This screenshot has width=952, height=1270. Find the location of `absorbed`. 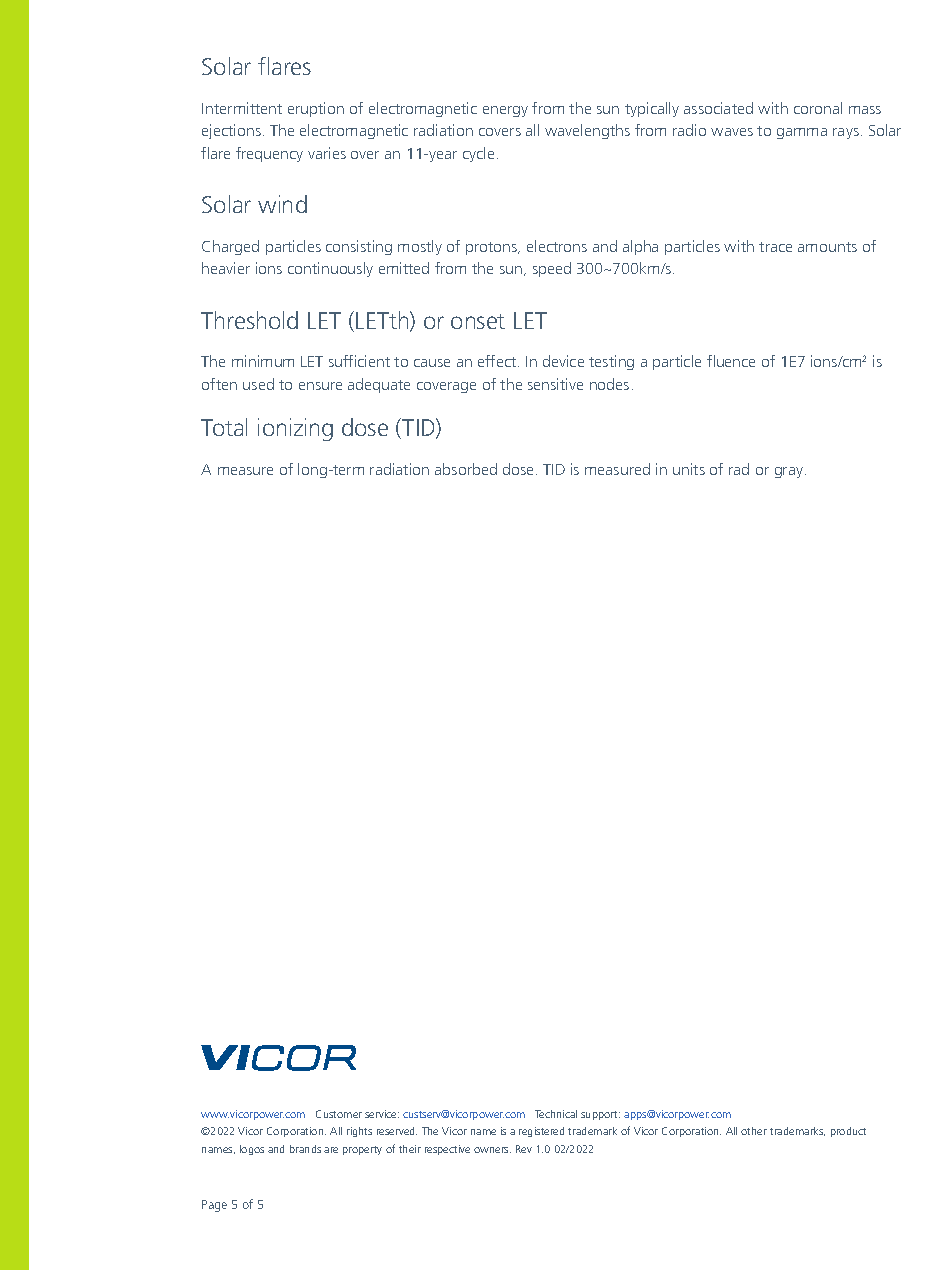

absorbed is located at coordinates (466, 469).
